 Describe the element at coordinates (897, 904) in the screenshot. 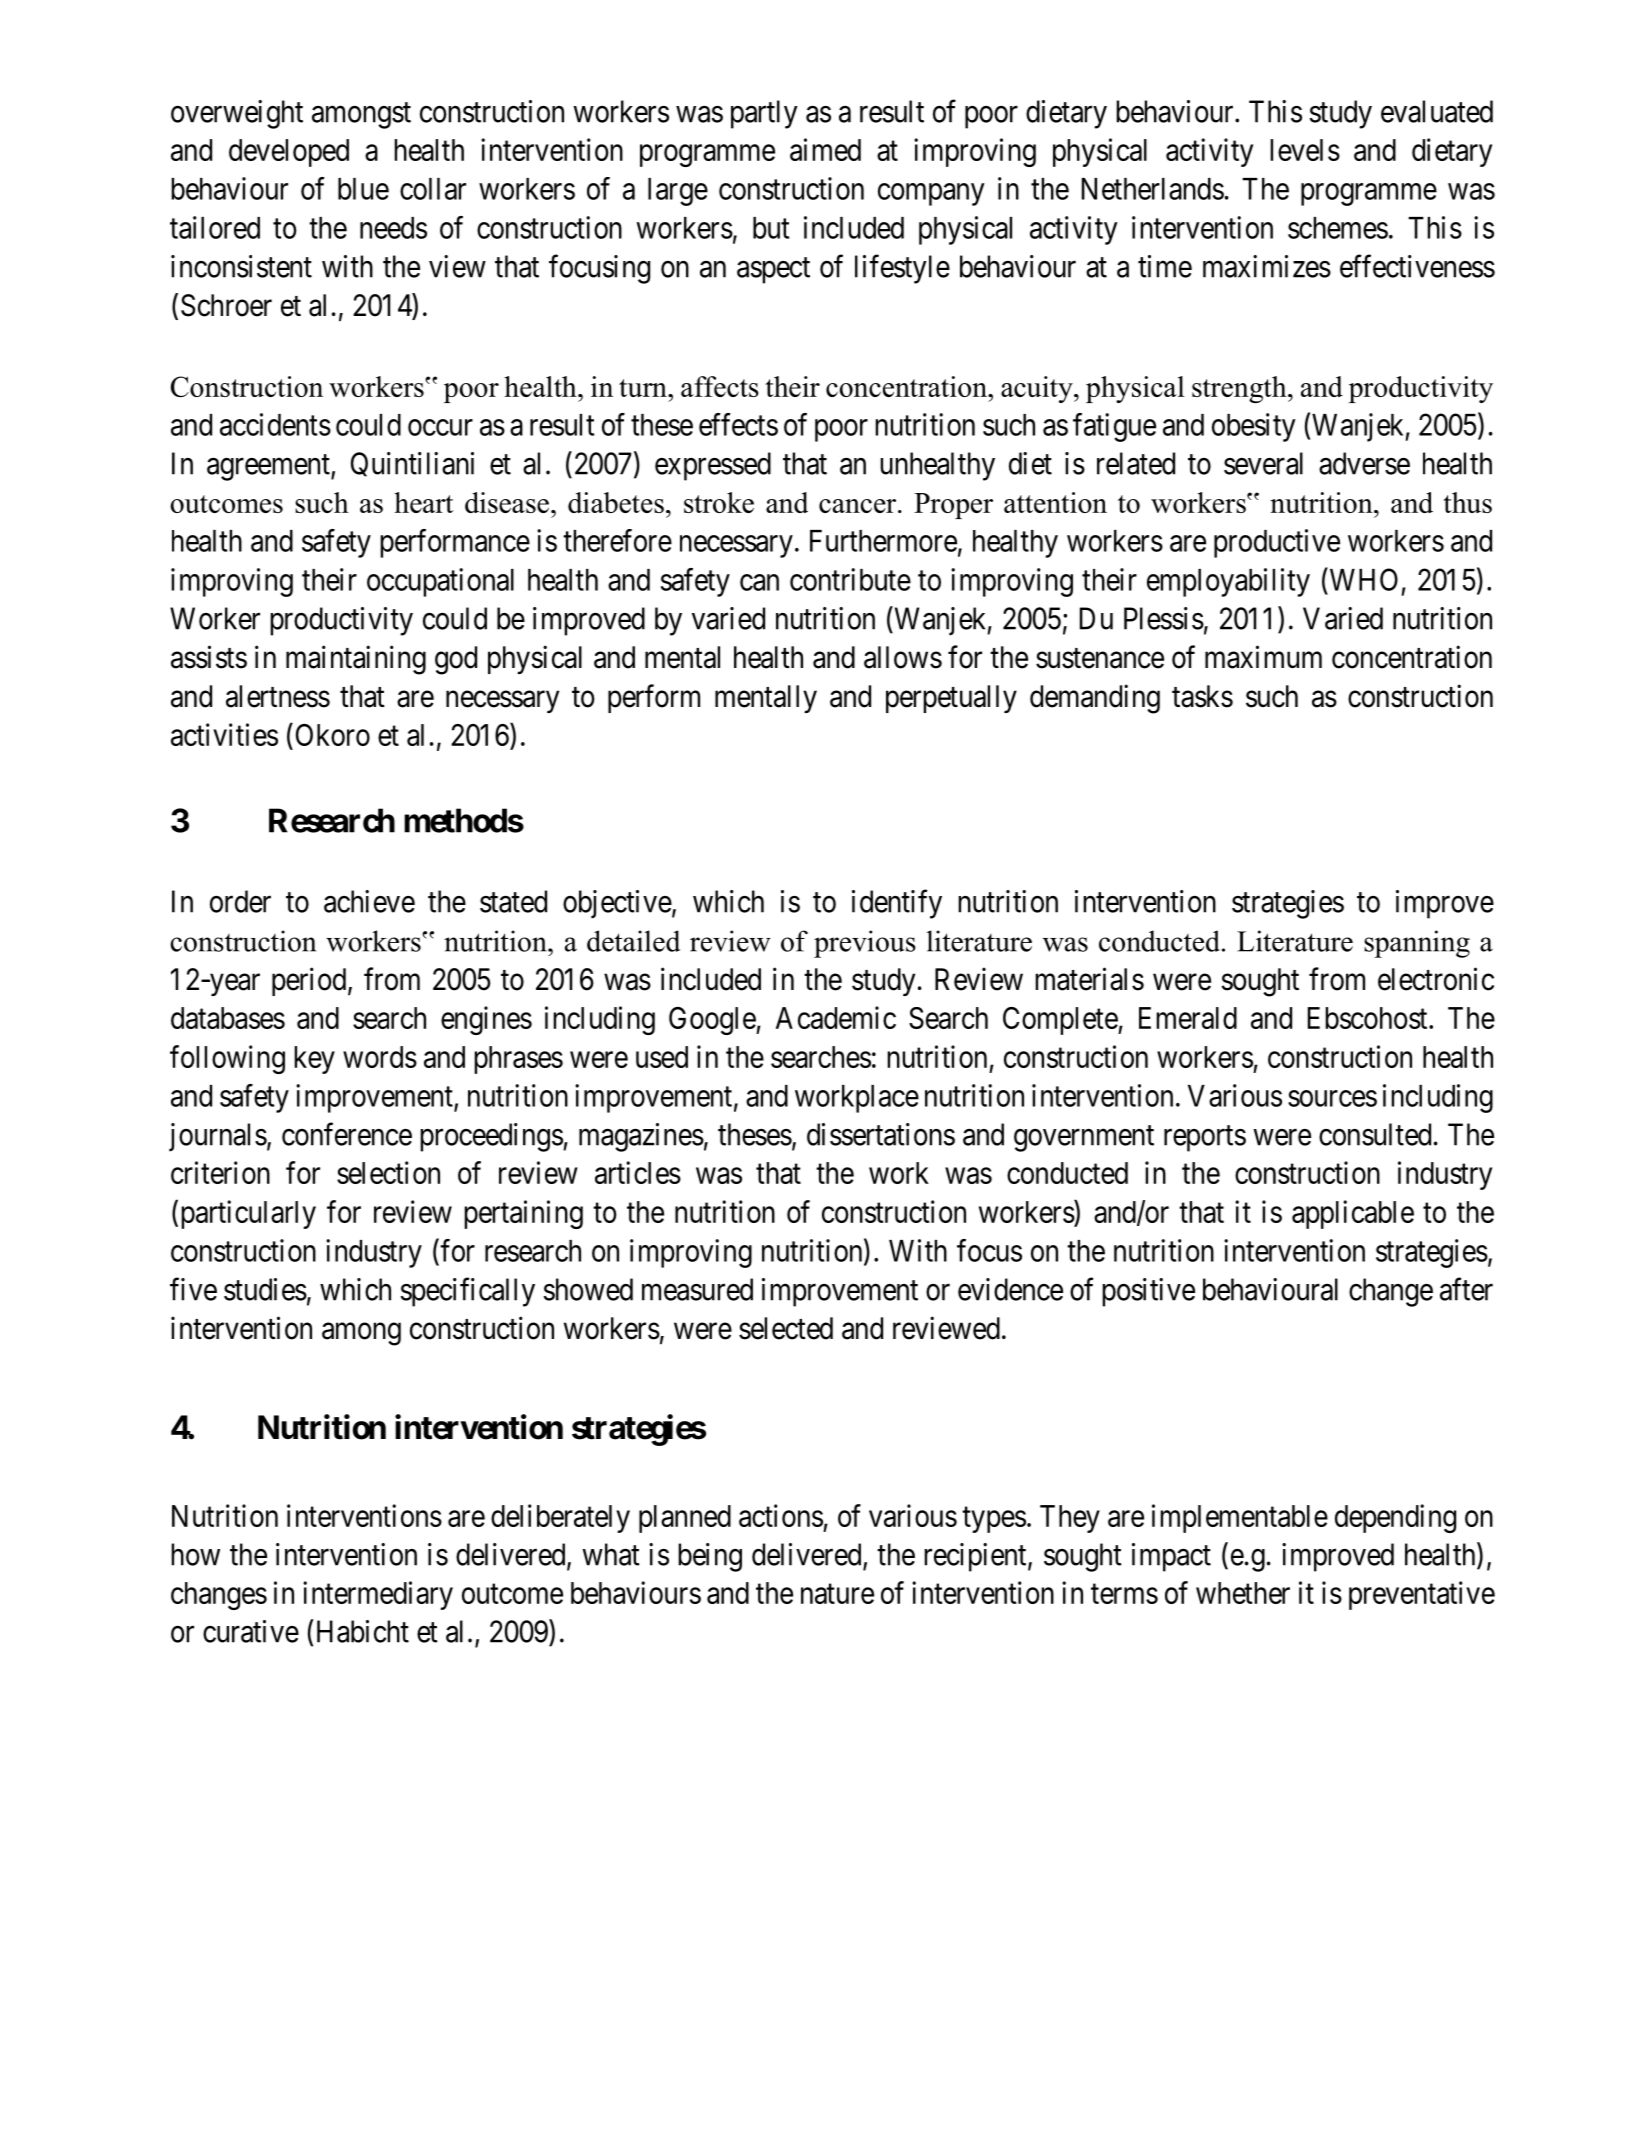

I see `identify` at that location.
